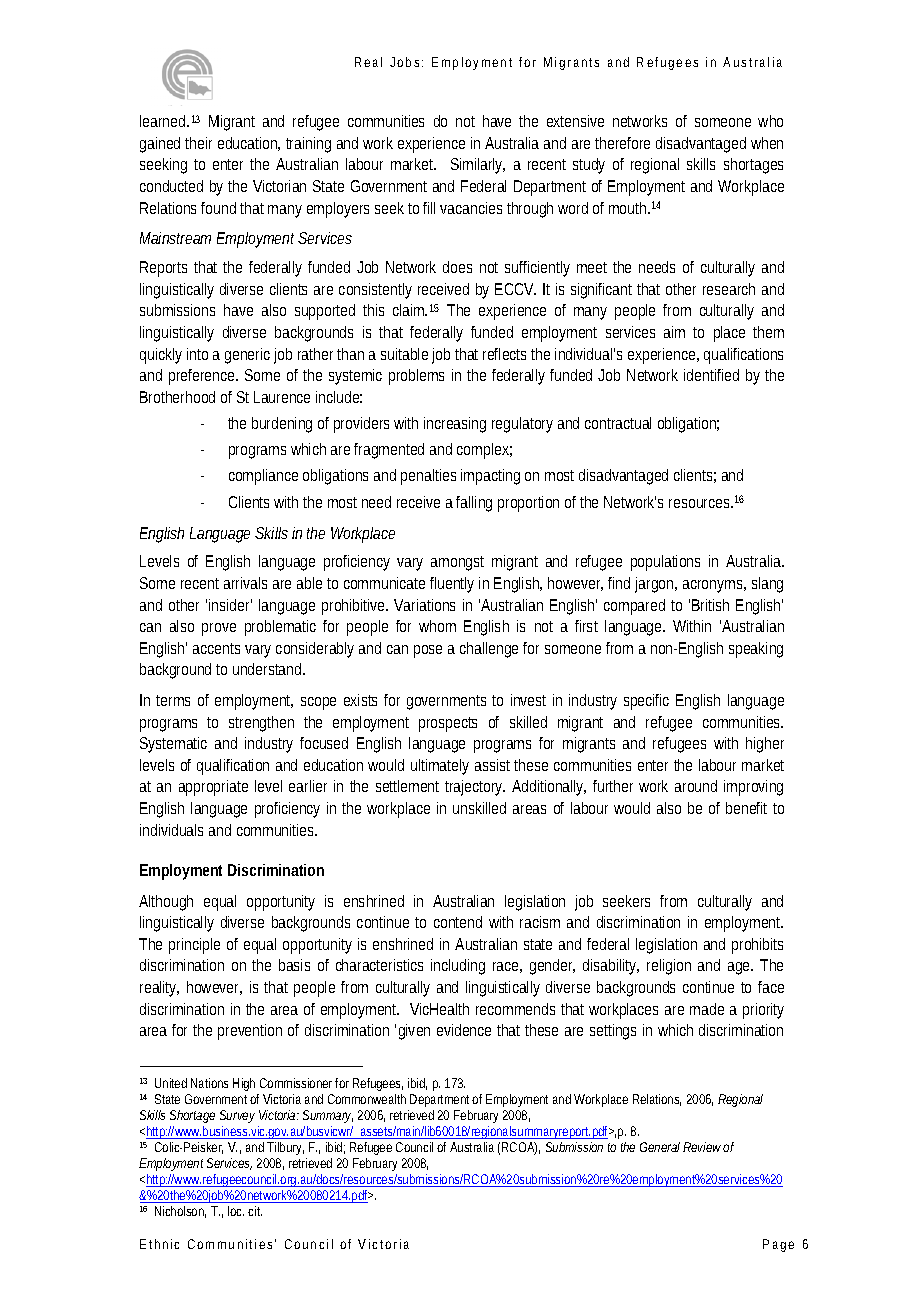  I want to click on generic, so click(247, 356).
